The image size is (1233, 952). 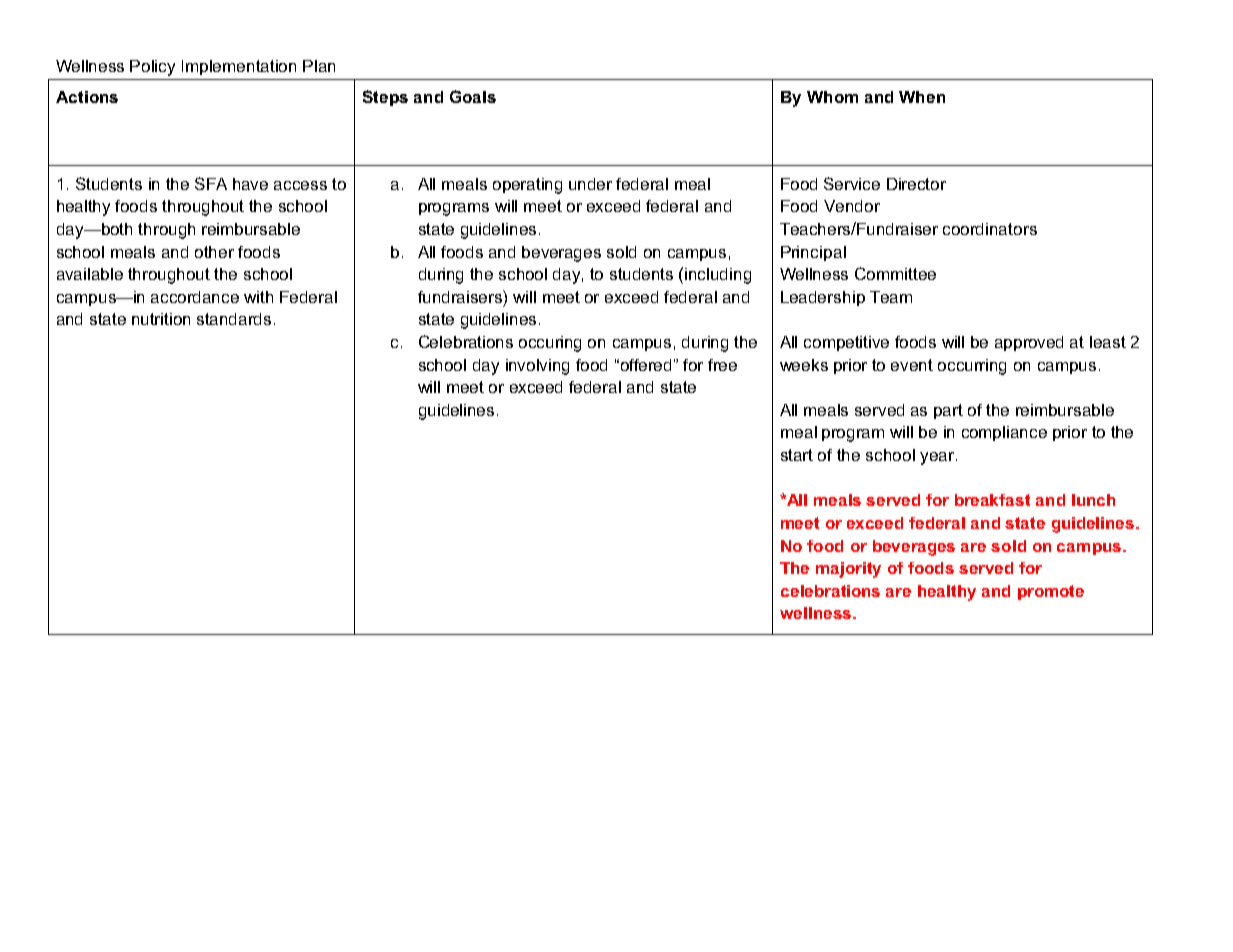 What do you see at coordinates (239, 67) in the screenshot?
I see `Implementation` at bounding box center [239, 67].
